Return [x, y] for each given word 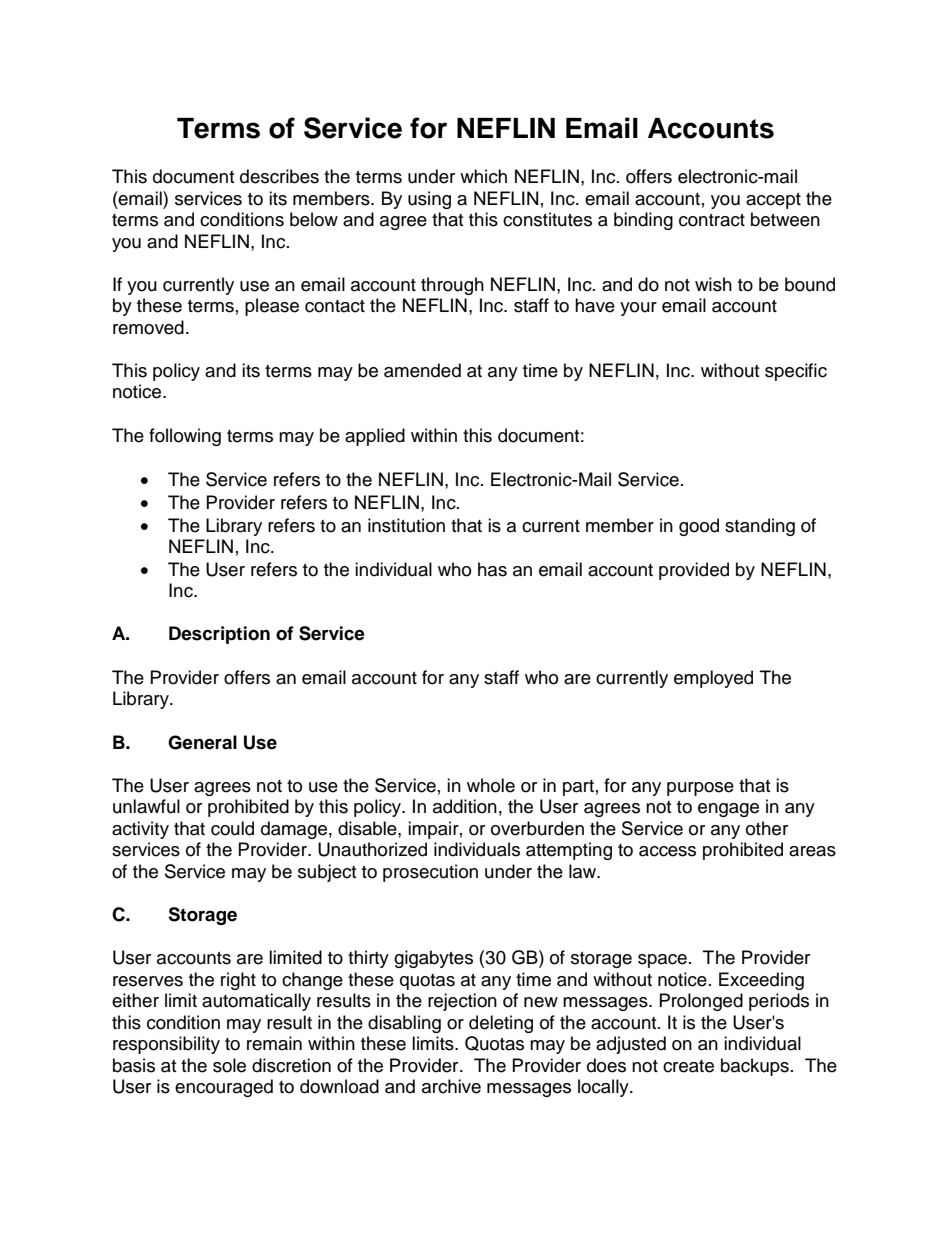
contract [712, 220]
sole [229, 1065]
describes [279, 176]
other [767, 828]
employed [713, 679]
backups [755, 1067]
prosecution [430, 873]
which [483, 176]
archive [451, 1086]
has [492, 569]
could [232, 828]
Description [219, 635]
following [185, 437]
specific [796, 372]
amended [422, 370]
